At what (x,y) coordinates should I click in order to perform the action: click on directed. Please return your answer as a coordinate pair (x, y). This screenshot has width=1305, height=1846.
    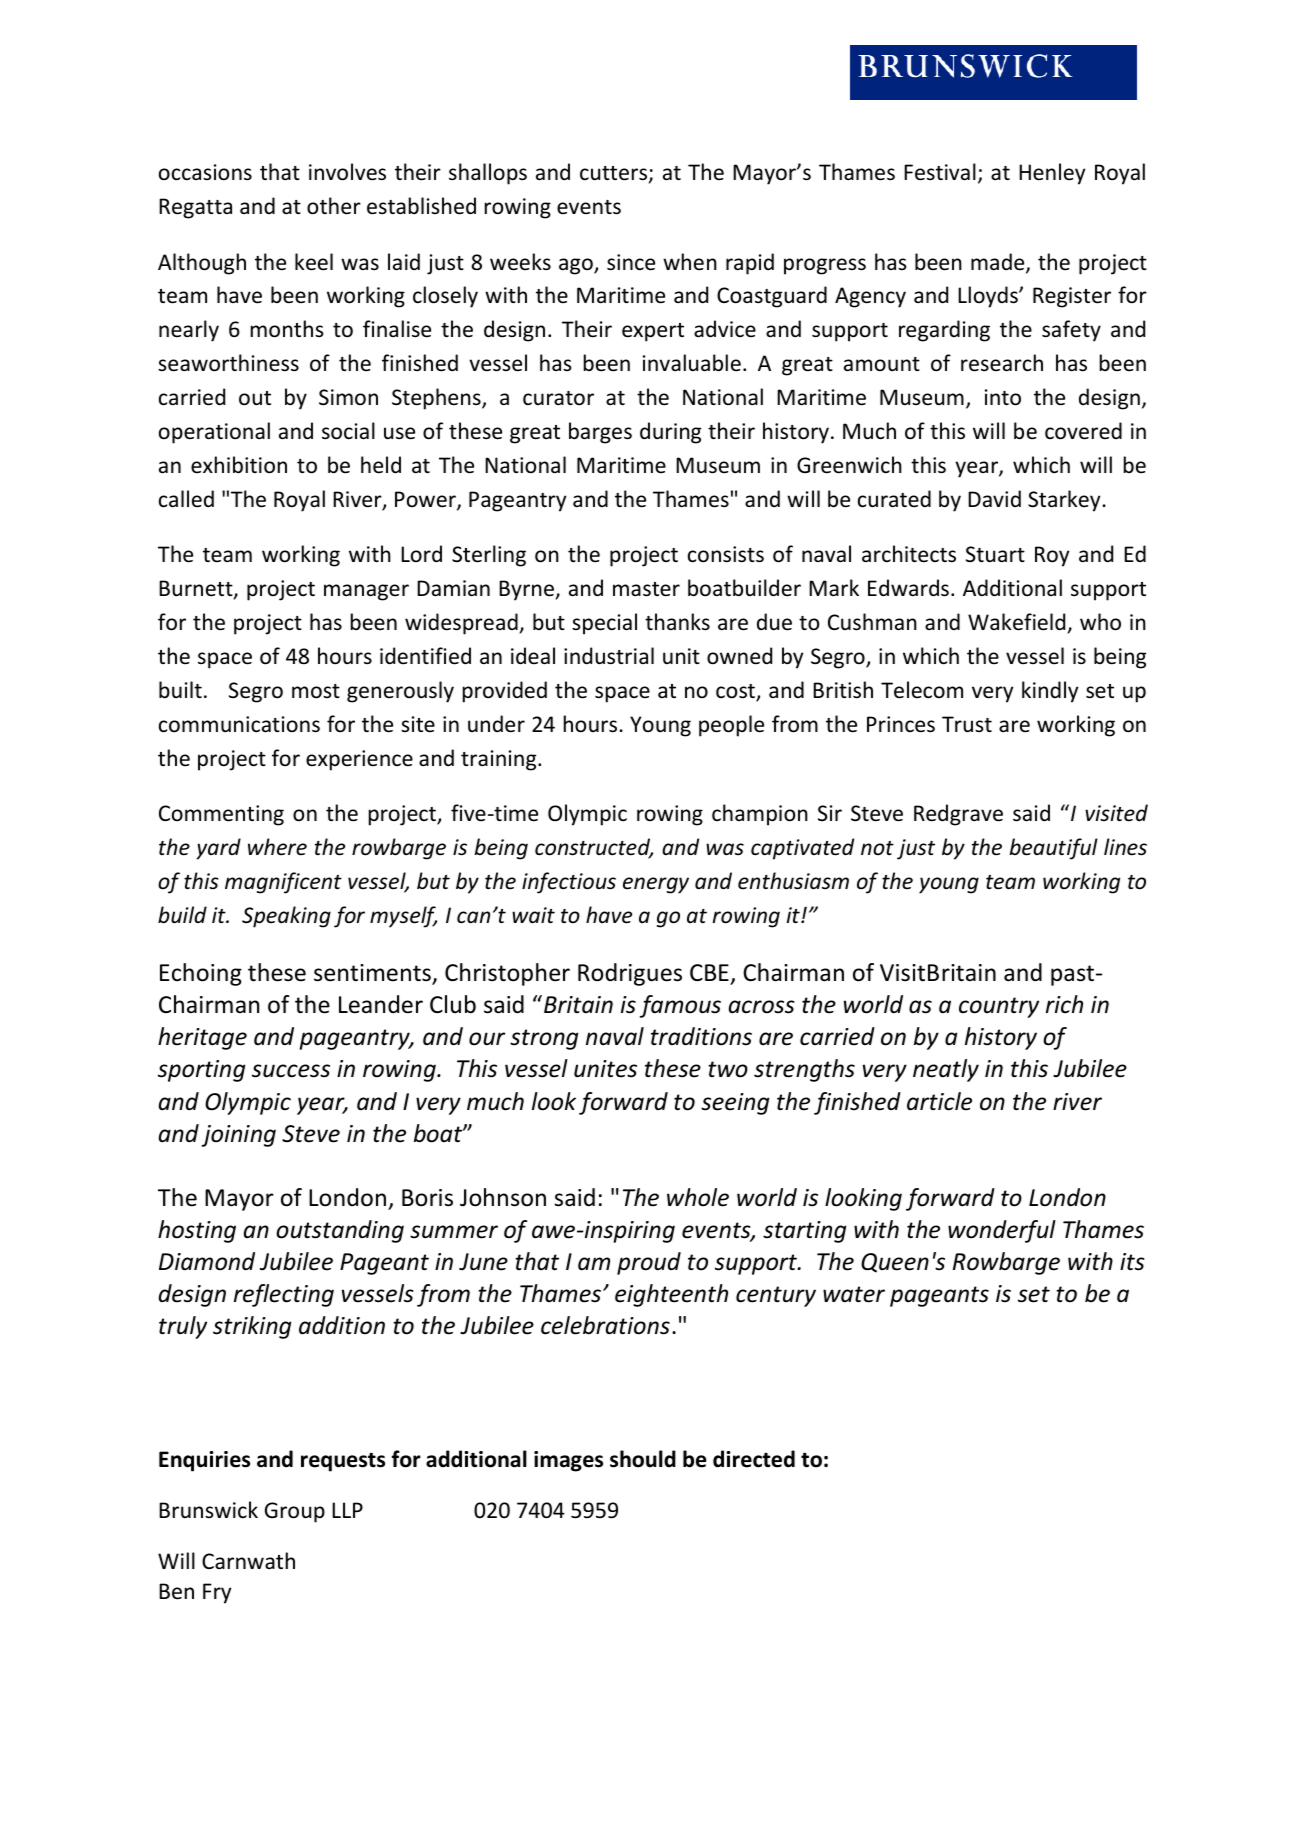
    Looking at the image, I should click on (754, 1459).
